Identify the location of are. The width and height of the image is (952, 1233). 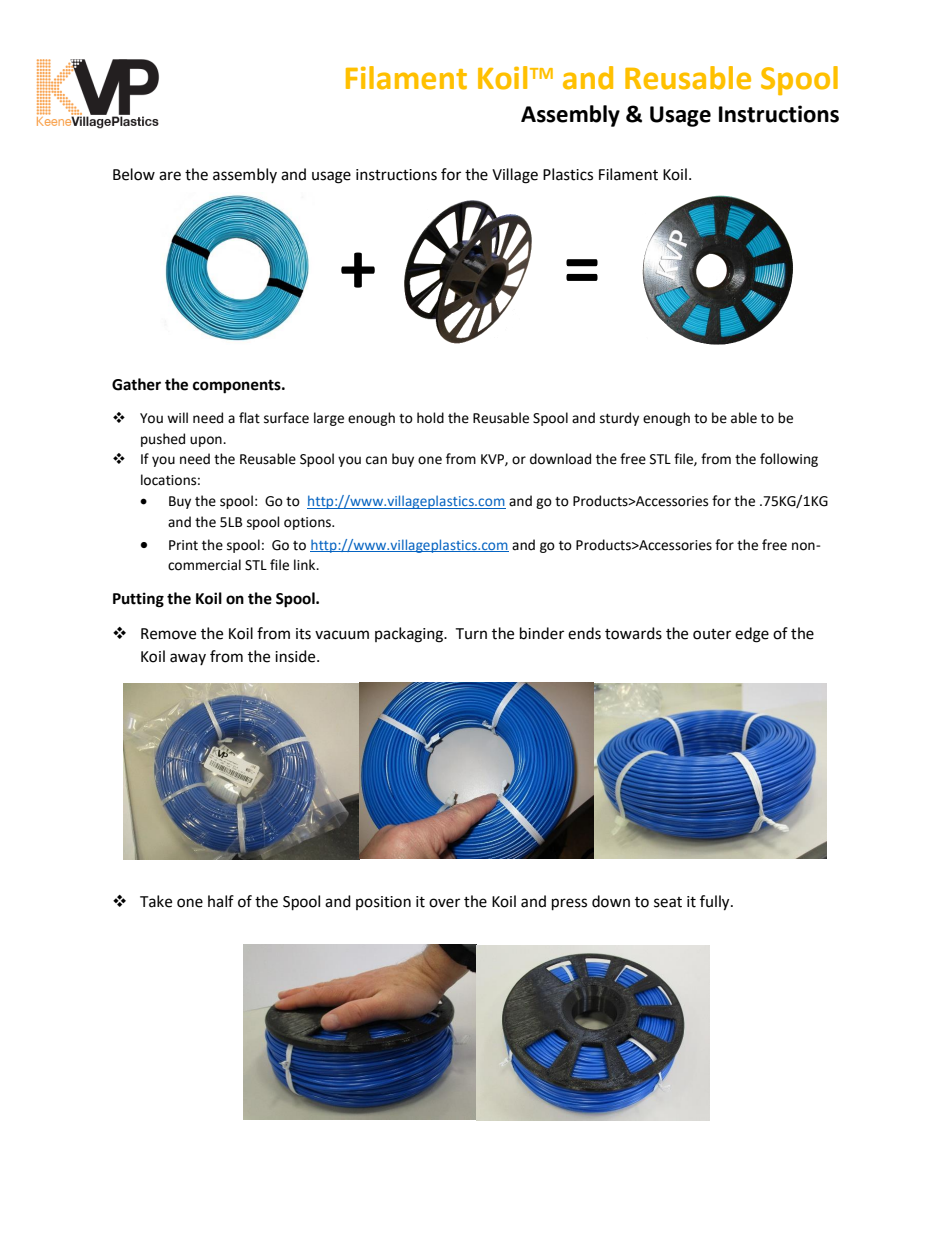
(170, 176).
